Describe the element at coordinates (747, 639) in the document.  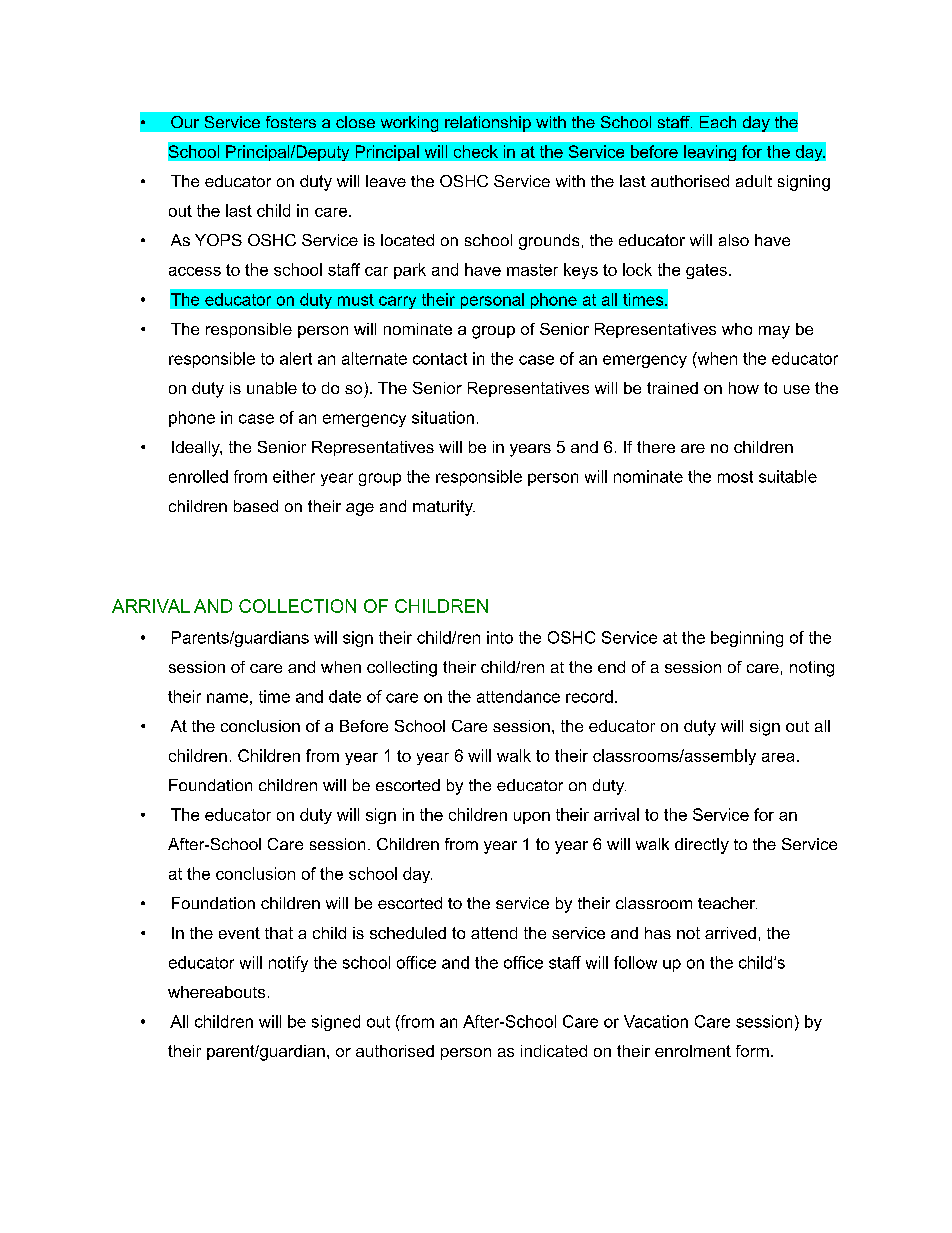
I see `beginning` at that location.
